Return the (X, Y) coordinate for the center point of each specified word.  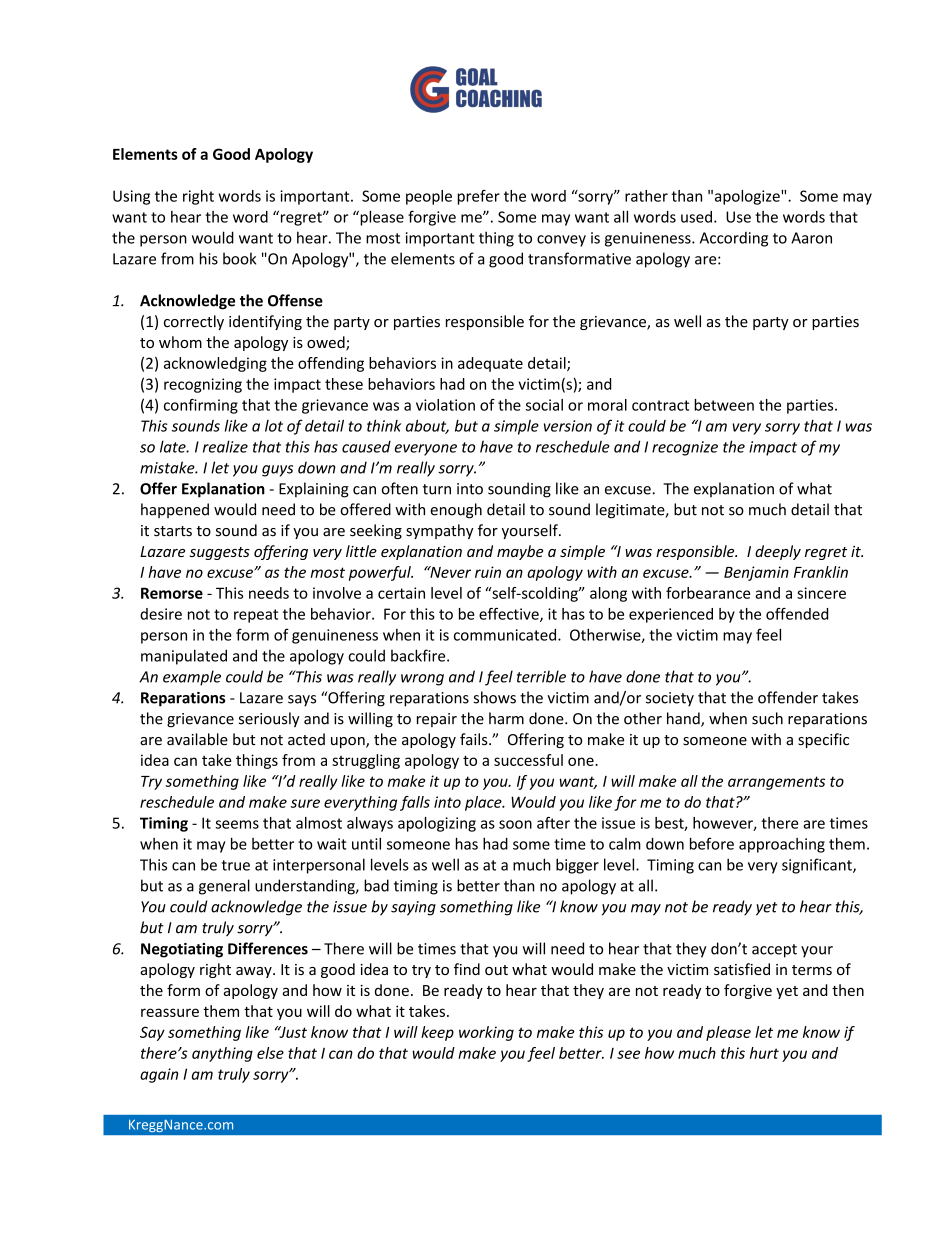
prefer (479, 197)
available (197, 739)
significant (818, 866)
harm (506, 718)
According (734, 239)
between (724, 405)
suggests (220, 553)
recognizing (203, 385)
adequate (490, 364)
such (767, 718)
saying (413, 908)
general (224, 887)
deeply (778, 552)
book (239, 258)
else (270, 1053)
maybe (520, 552)
